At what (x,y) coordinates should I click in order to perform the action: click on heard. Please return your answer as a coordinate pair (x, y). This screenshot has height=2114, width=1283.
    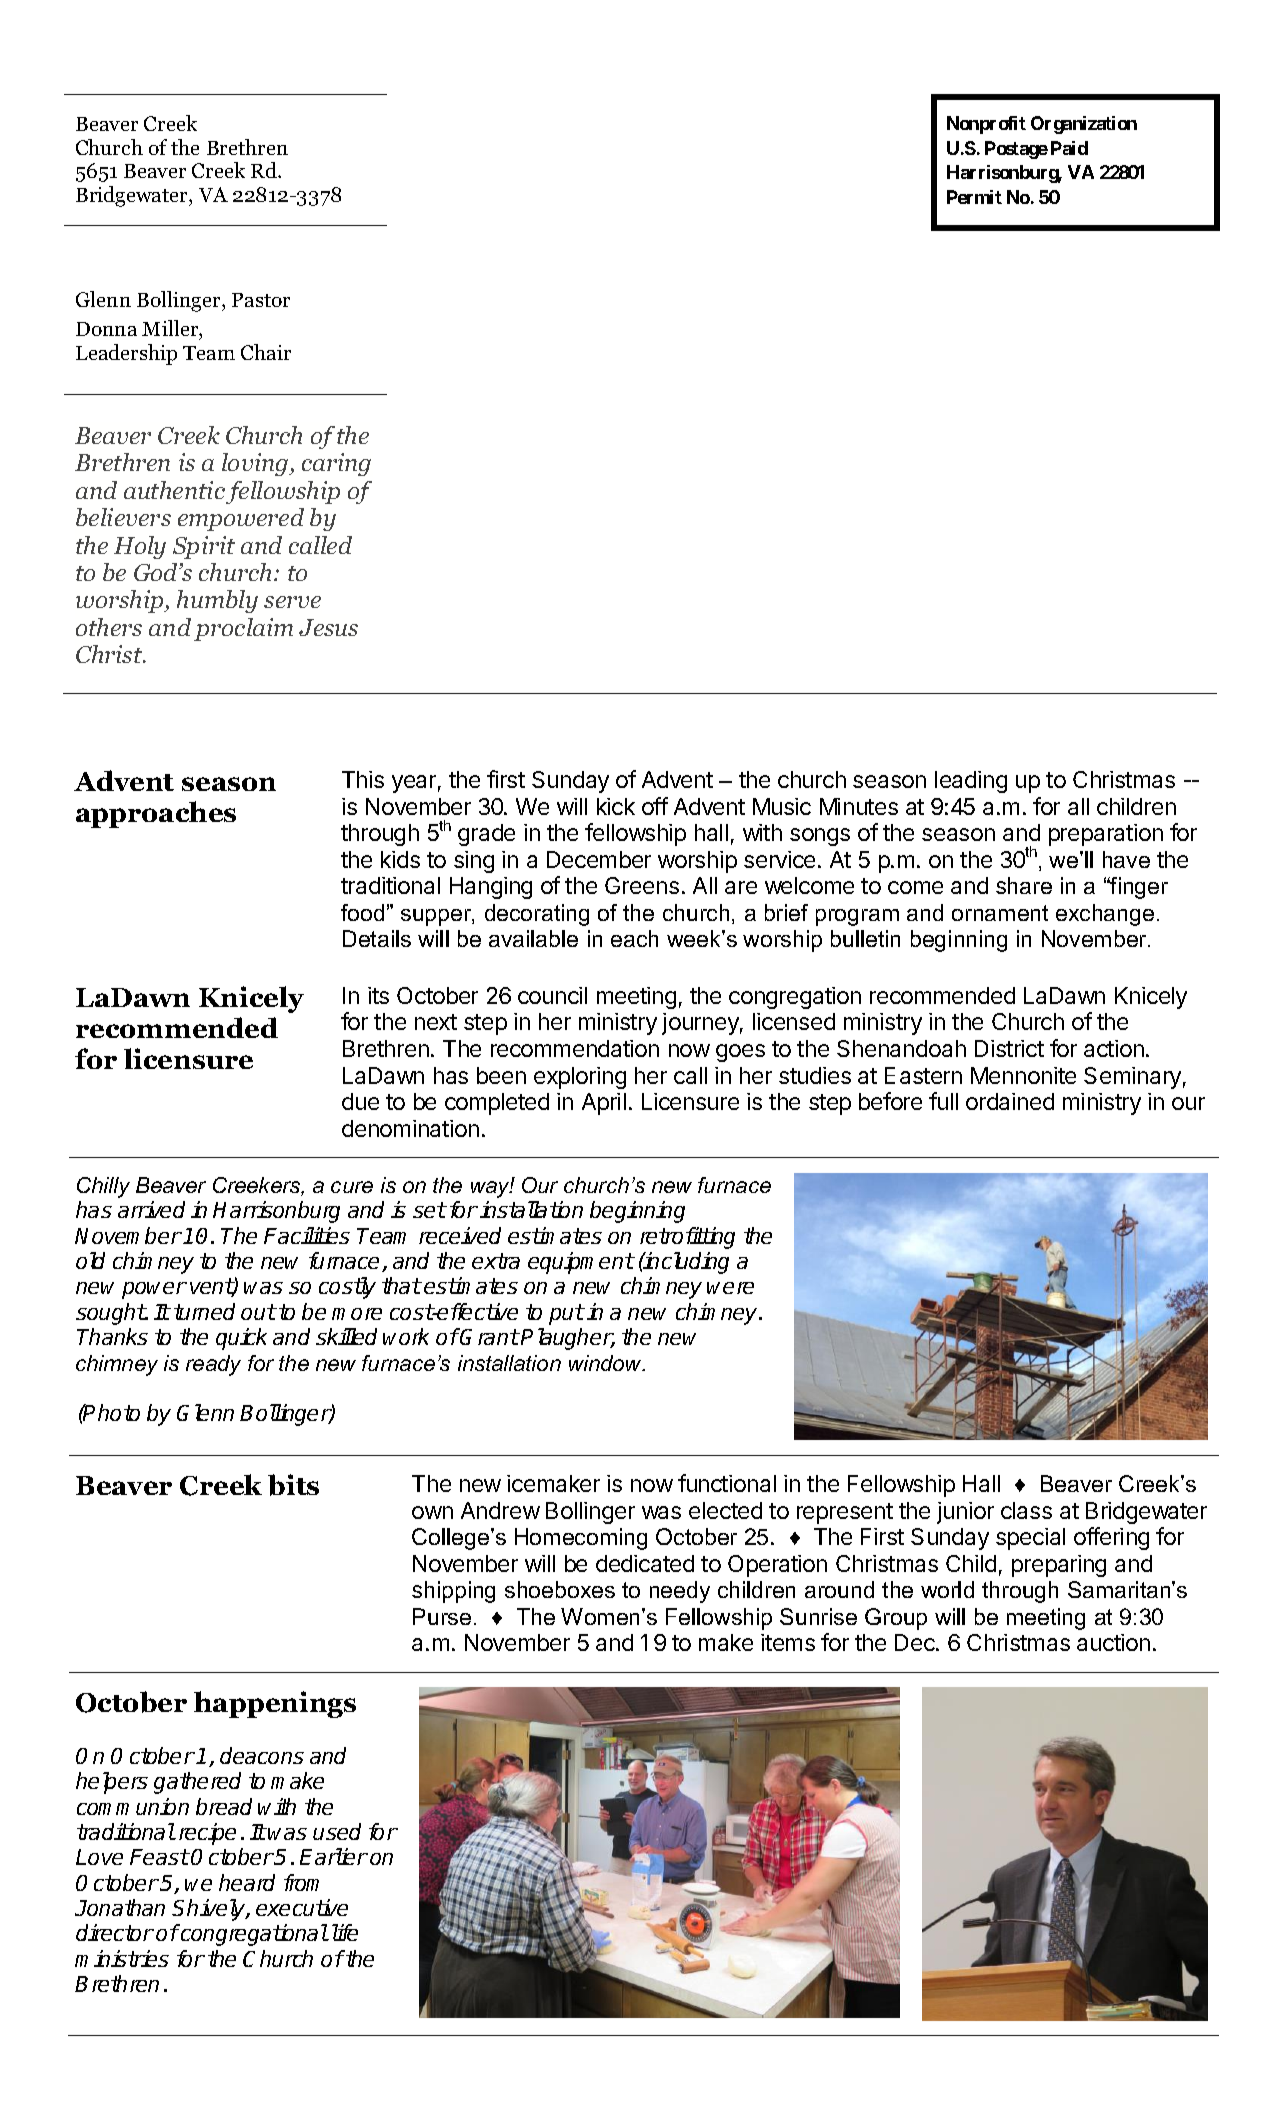
    Looking at the image, I should click on (247, 1882).
